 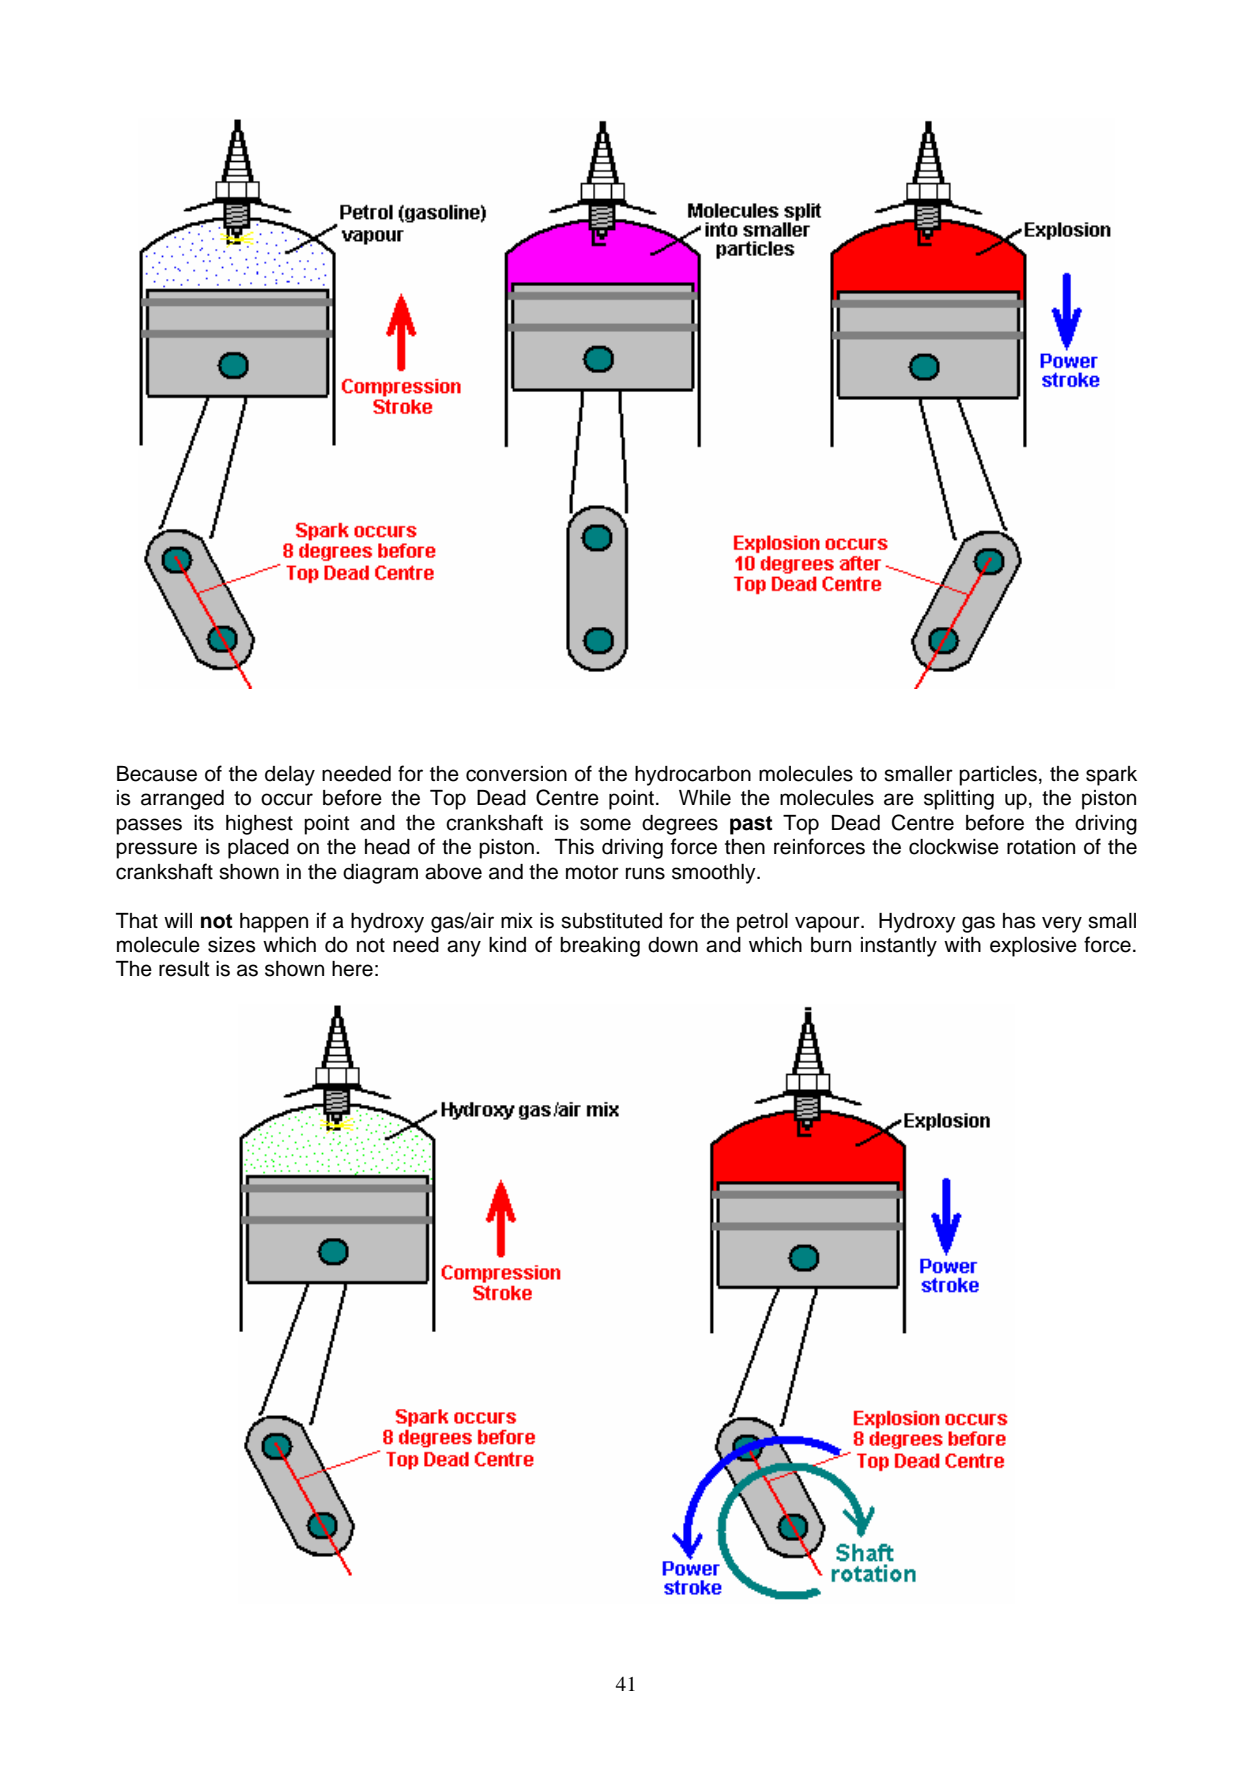 What do you see at coordinates (178, 920) in the image?
I see `will` at bounding box center [178, 920].
